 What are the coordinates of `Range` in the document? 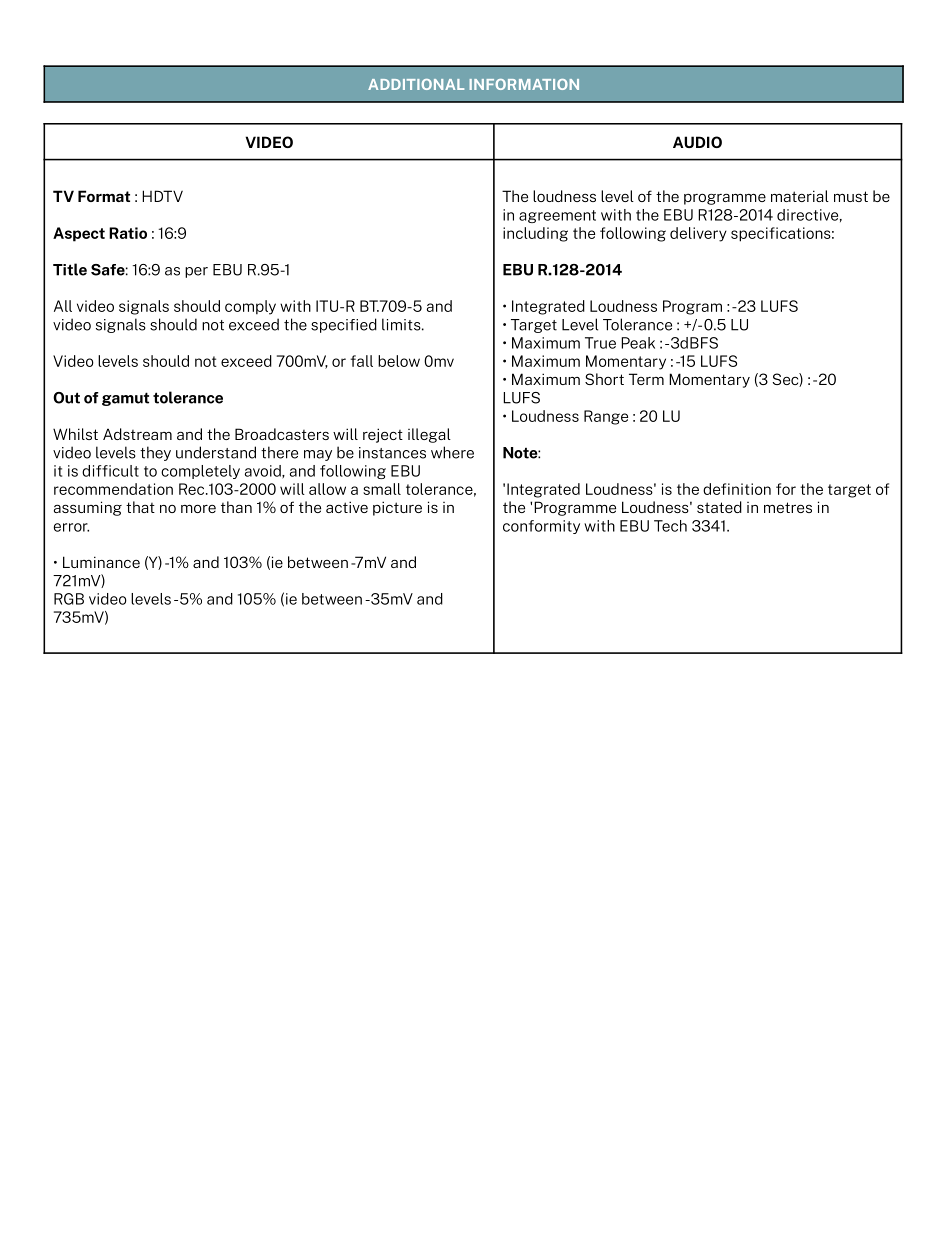 It's located at (606, 417).
